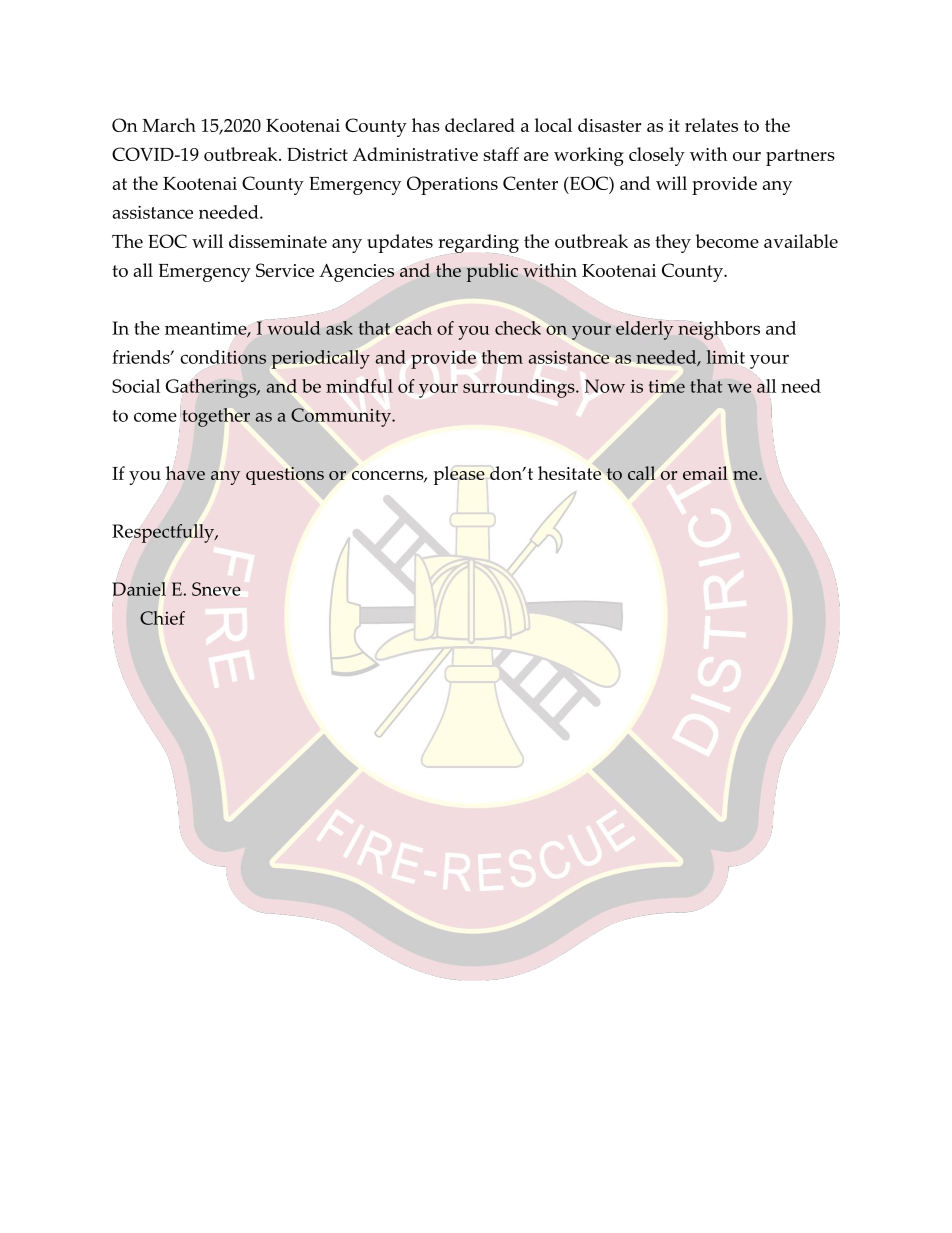  What do you see at coordinates (705, 473) in the screenshot?
I see `email` at bounding box center [705, 473].
